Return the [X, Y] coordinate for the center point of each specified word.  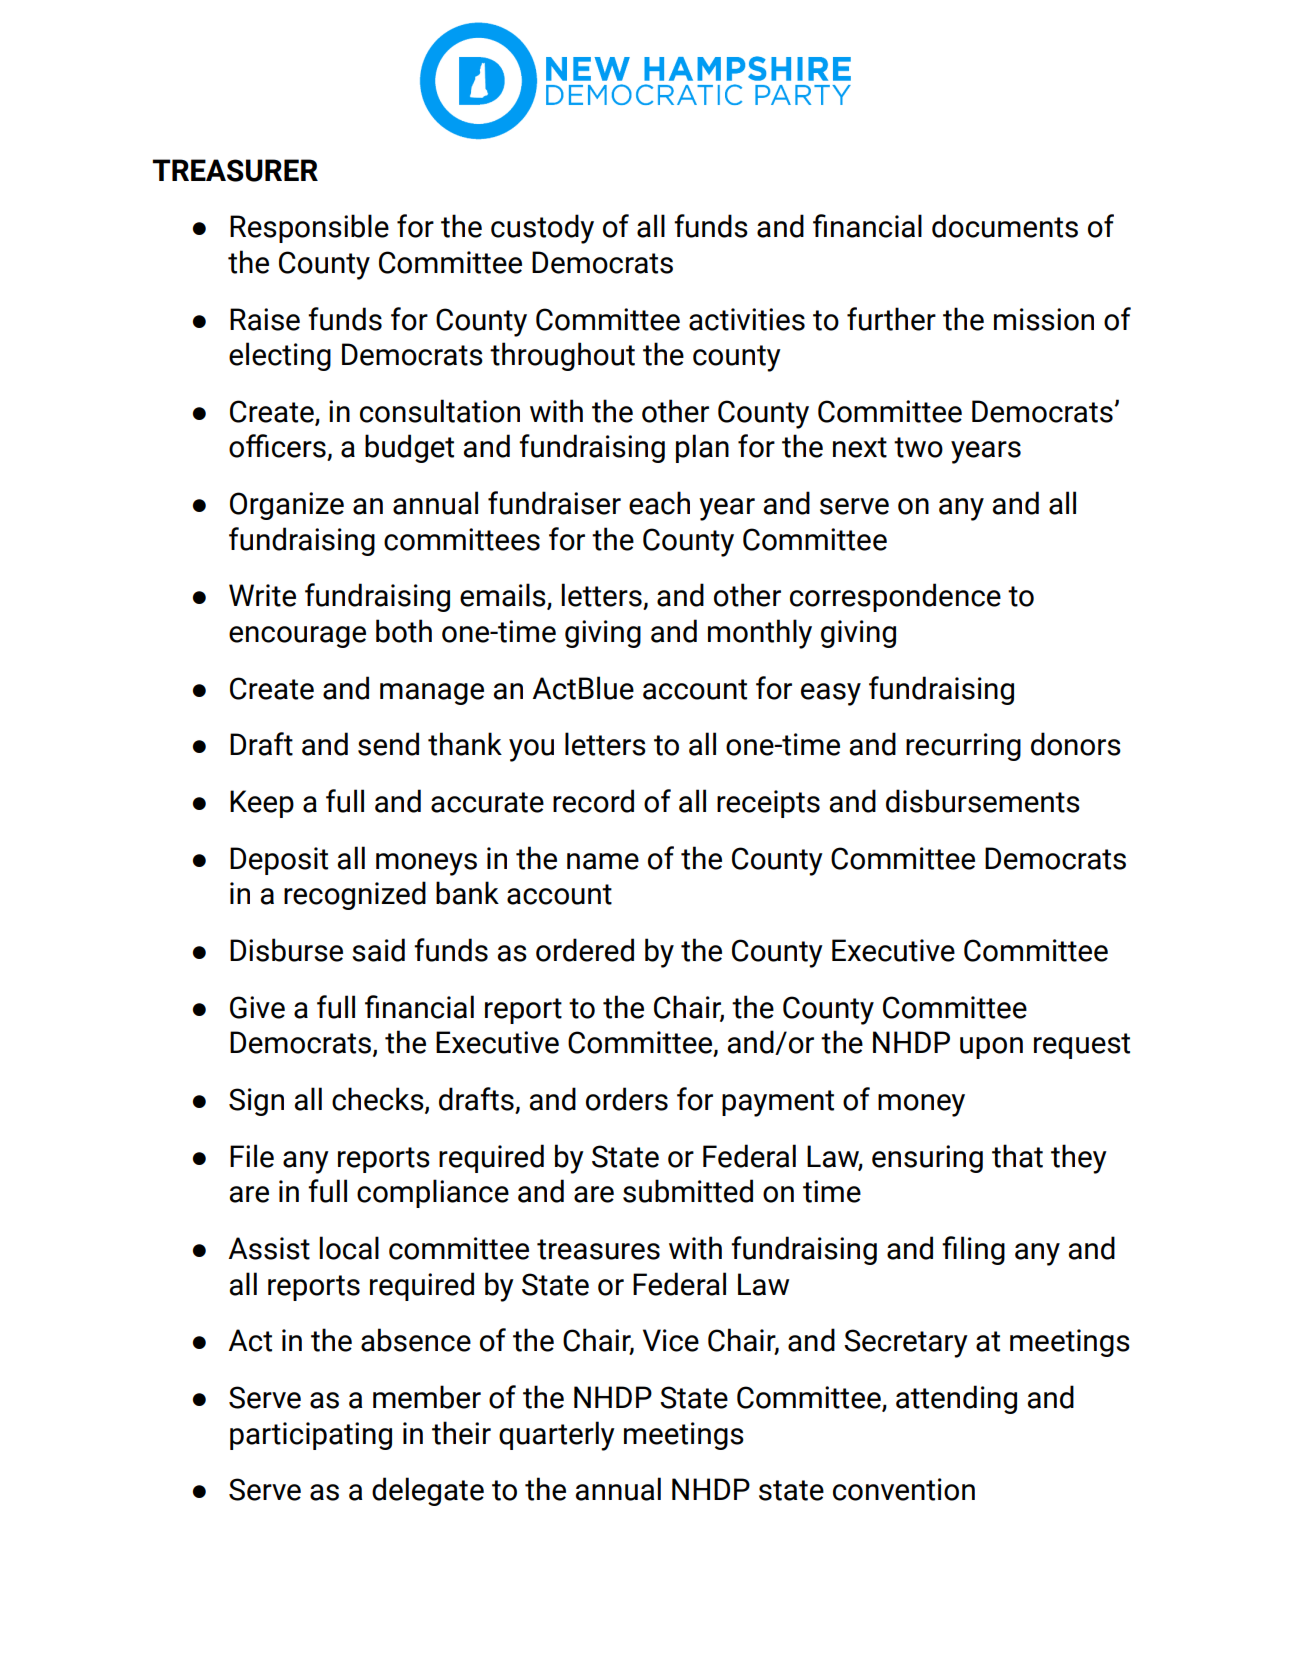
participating [311, 1436]
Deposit [279, 861]
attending [956, 1399]
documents [1005, 226]
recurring [963, 747]
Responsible [309, 228]
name [603, 861]
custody [542, 229]
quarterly [557, 1436]
